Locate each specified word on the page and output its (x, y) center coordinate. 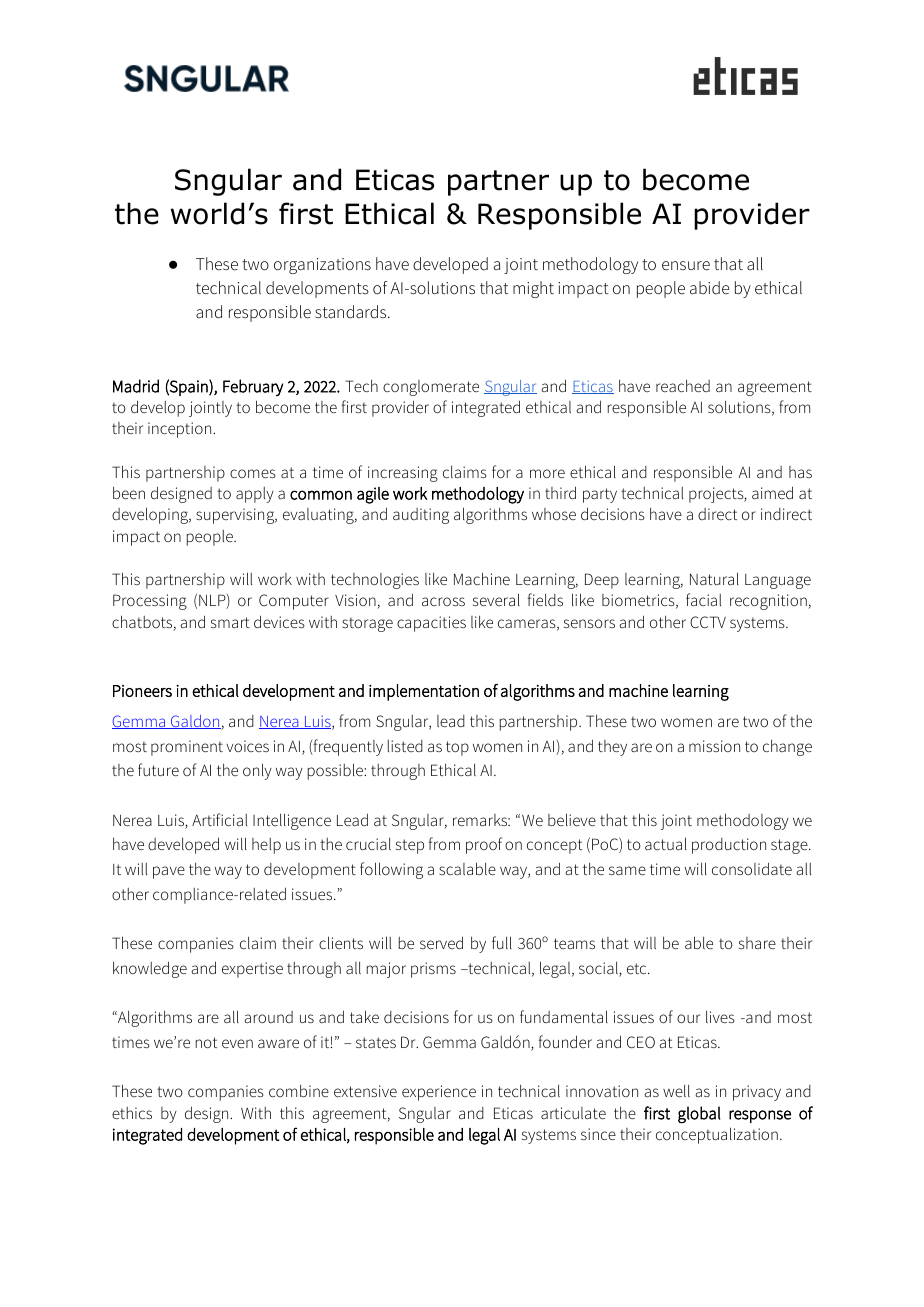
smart (230, 622)
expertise (252, 970)
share (757, 943)
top (457, 748)
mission (714, 746)
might (533, 289)
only (257, 771)
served (441, 942)
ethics (132, 1113)
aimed (772, 492)
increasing (403, 474)
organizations (322, 266)
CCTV (708, 622)
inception (181, 430)
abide (709, 287)
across (443, 601)
